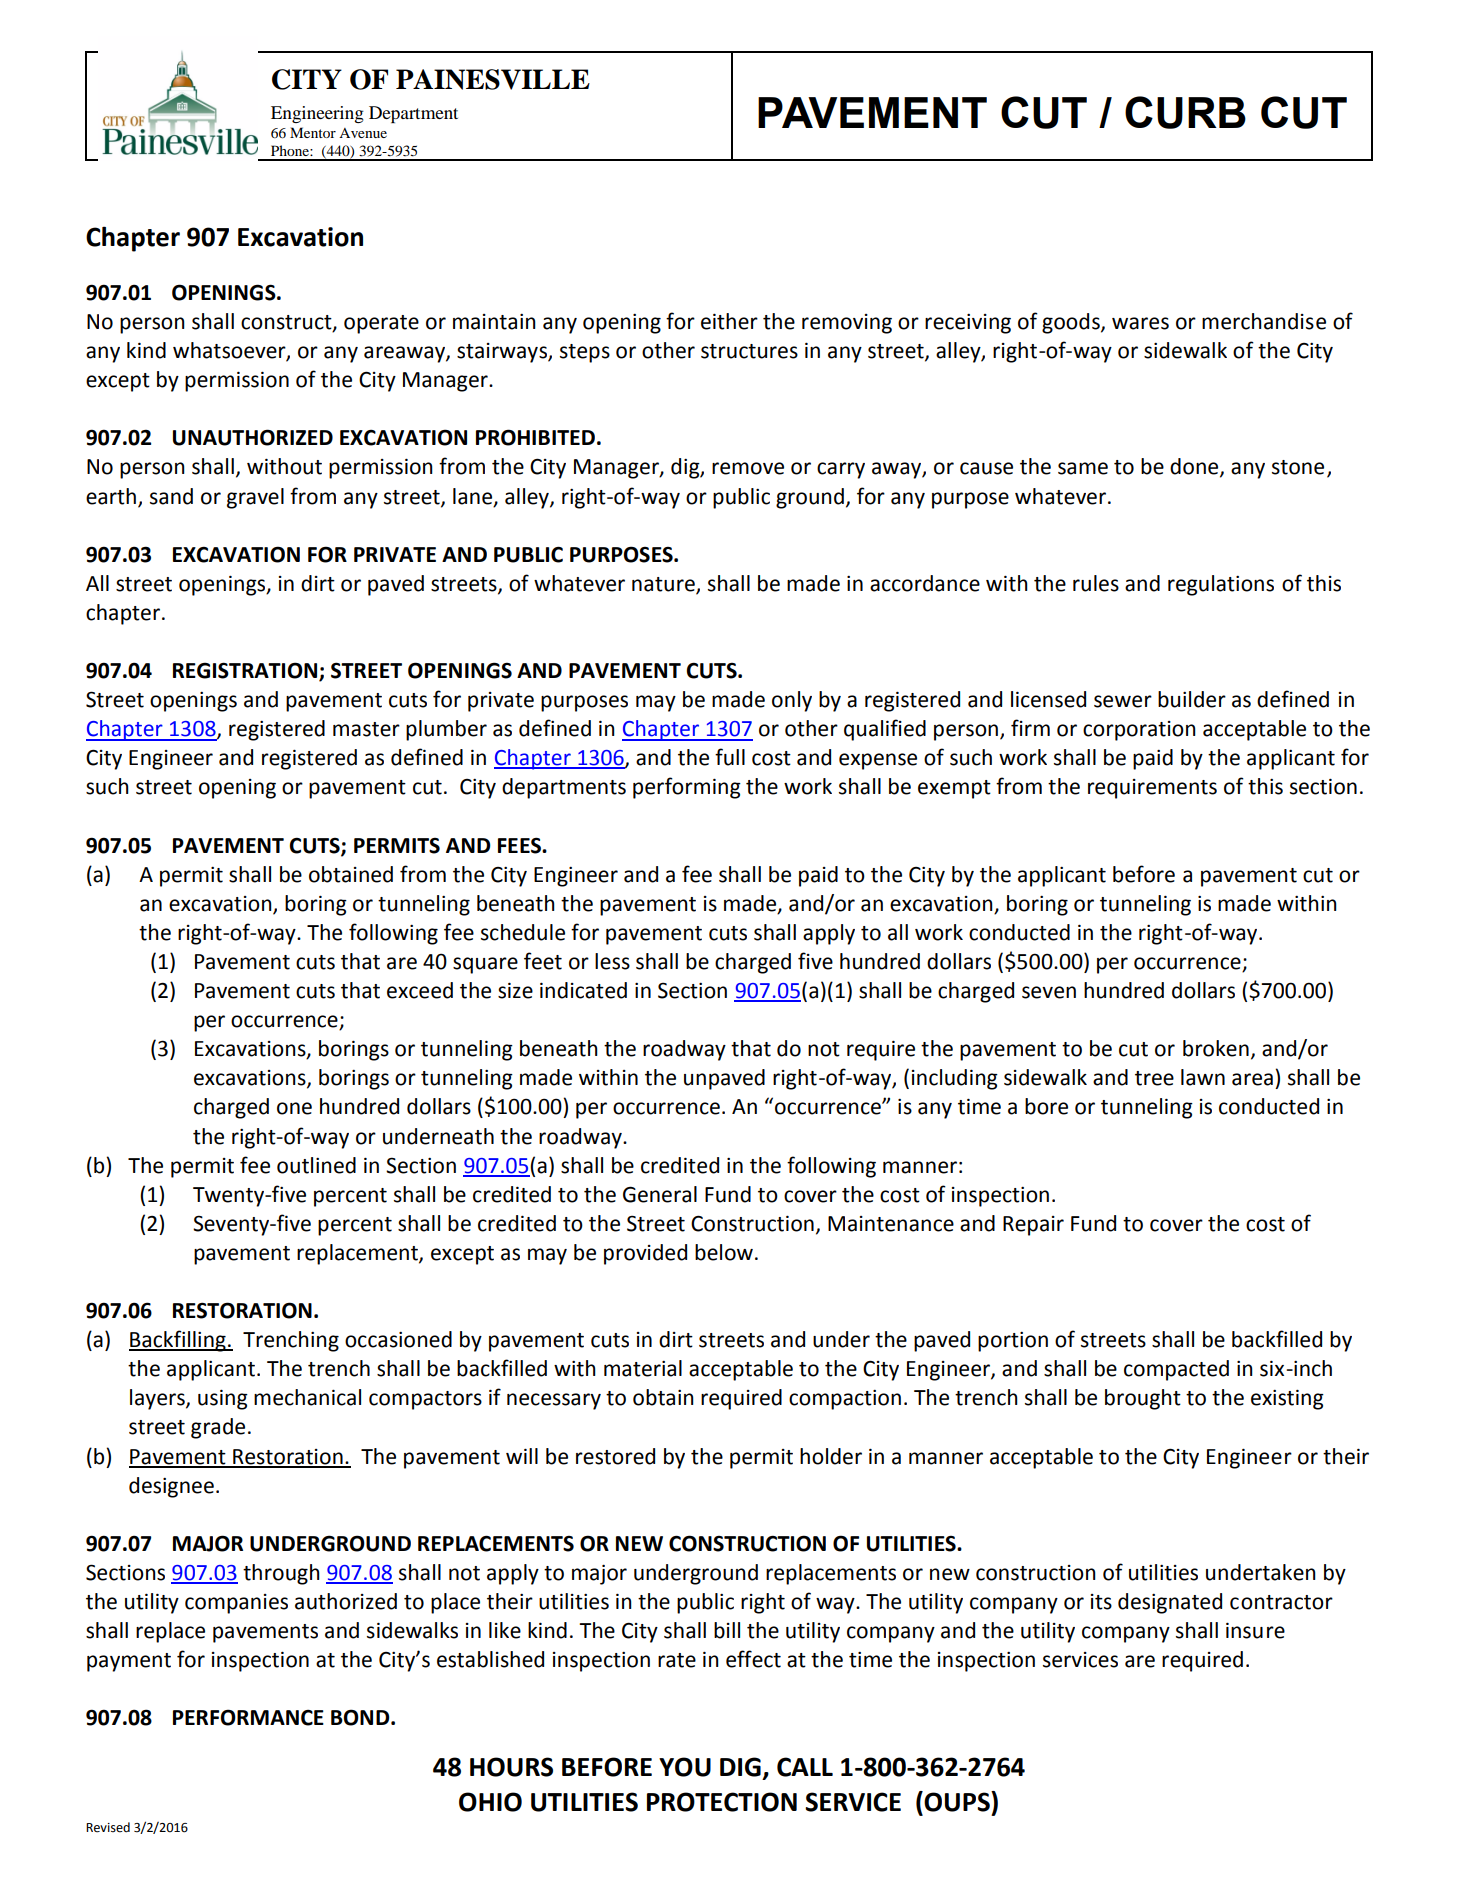  What do you see at coordinates (1185, 112) in the screenshot?
I see `CURB` at bounding box center [1185, 112].
